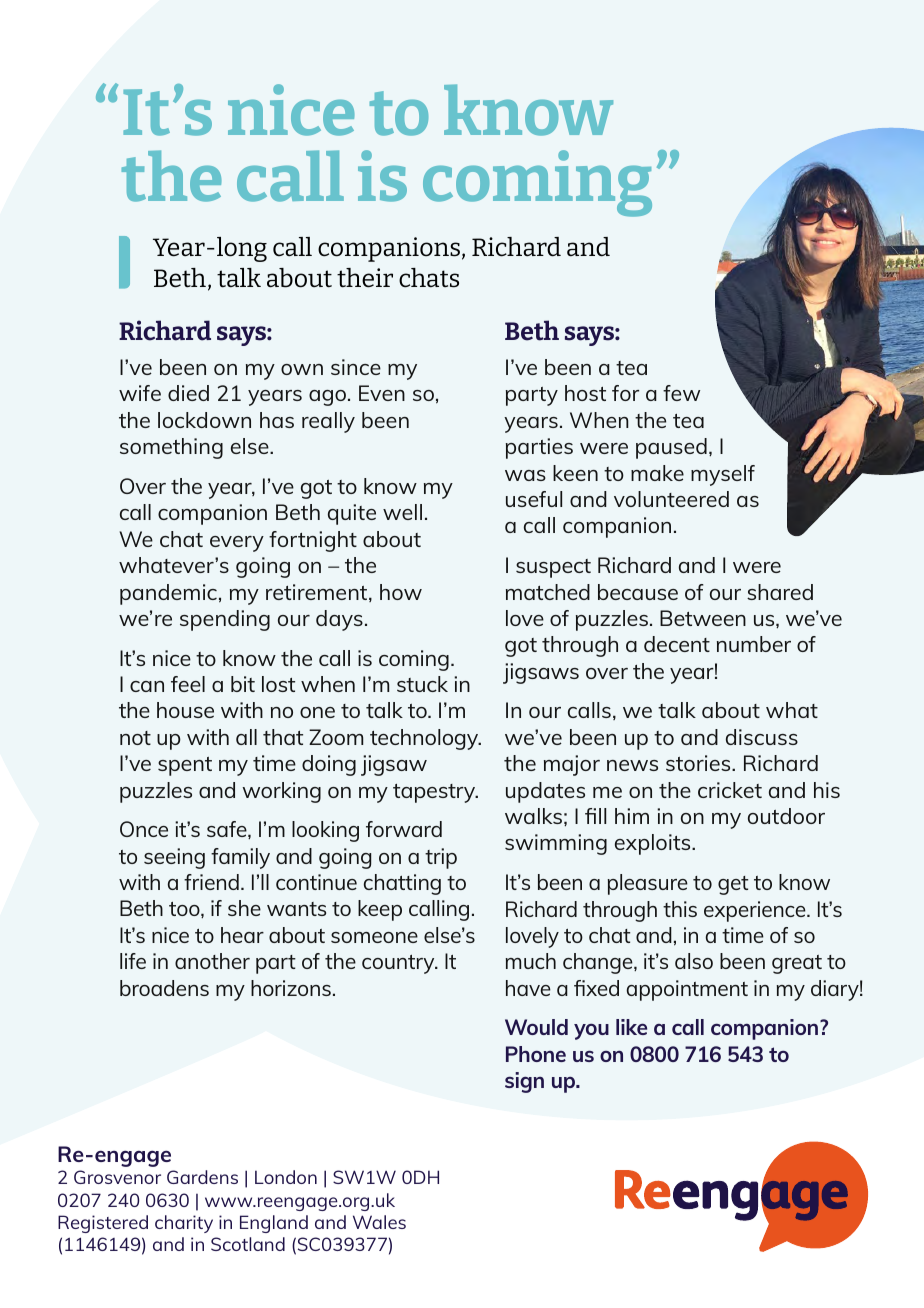 The width and height of the document is (924, 1308). I want to click on this, so click(680, 909).
